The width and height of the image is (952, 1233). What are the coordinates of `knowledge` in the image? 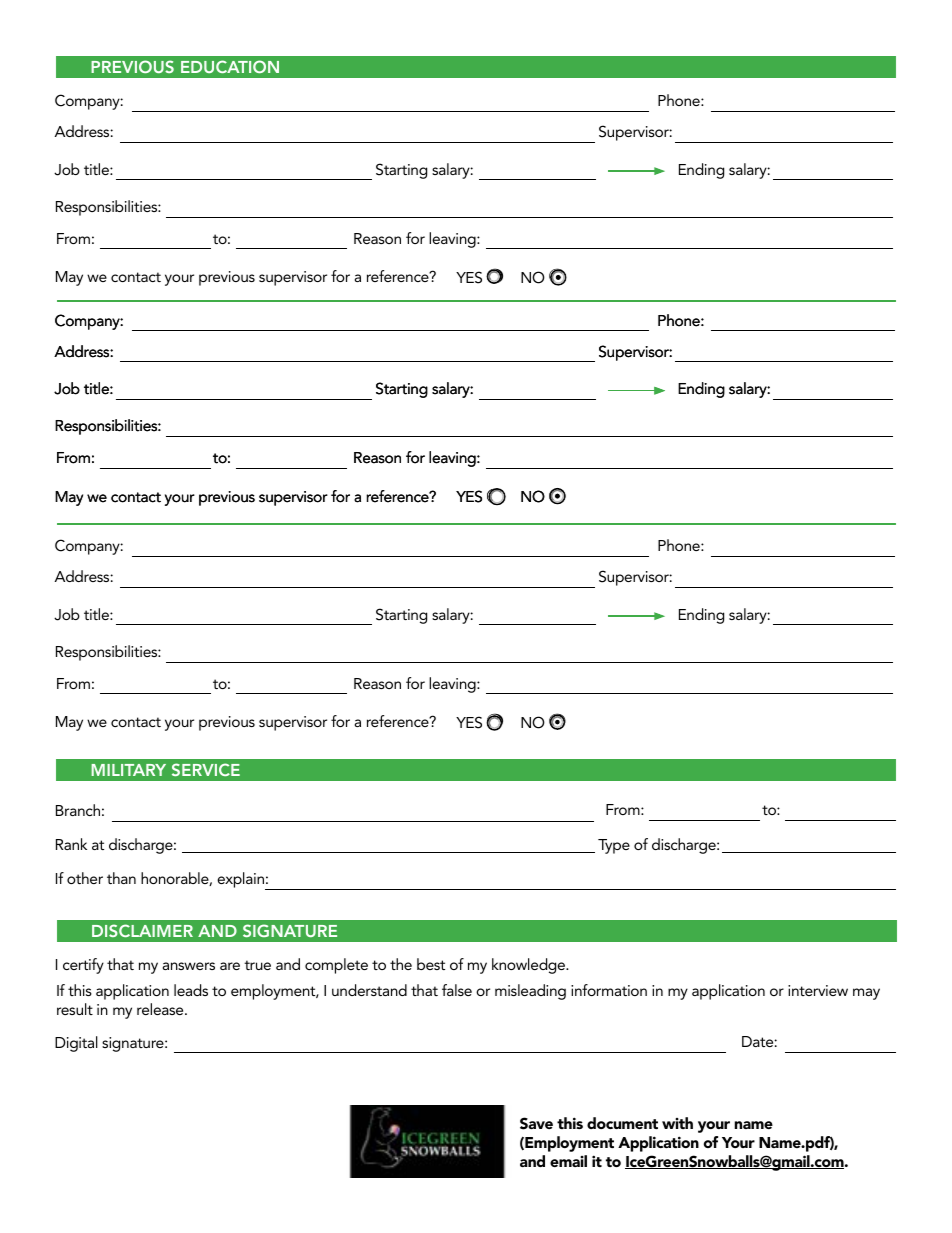 It's located at (530, 966).
